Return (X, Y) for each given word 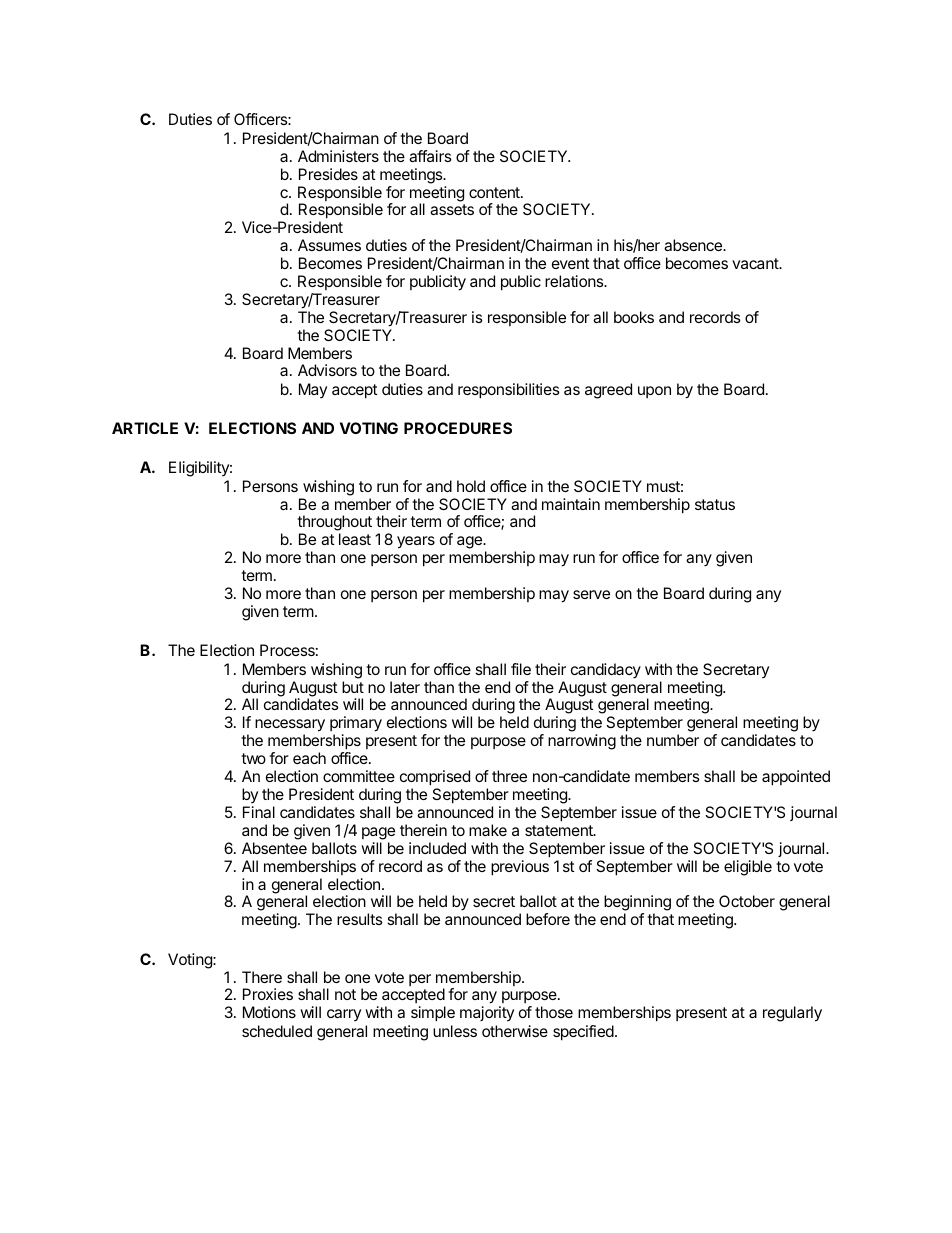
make (488, 830)
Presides (328, 174)
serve (591, 594)
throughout (334, 524)
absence (694, 245)
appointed (796, 778)
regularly (792, 1014)
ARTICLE (145, 428)
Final (259, 812)
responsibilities (509, 391)
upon (654, 392)
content (495, 192)
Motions (269, 1012)
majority (487, 1013)
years (416, 542)
